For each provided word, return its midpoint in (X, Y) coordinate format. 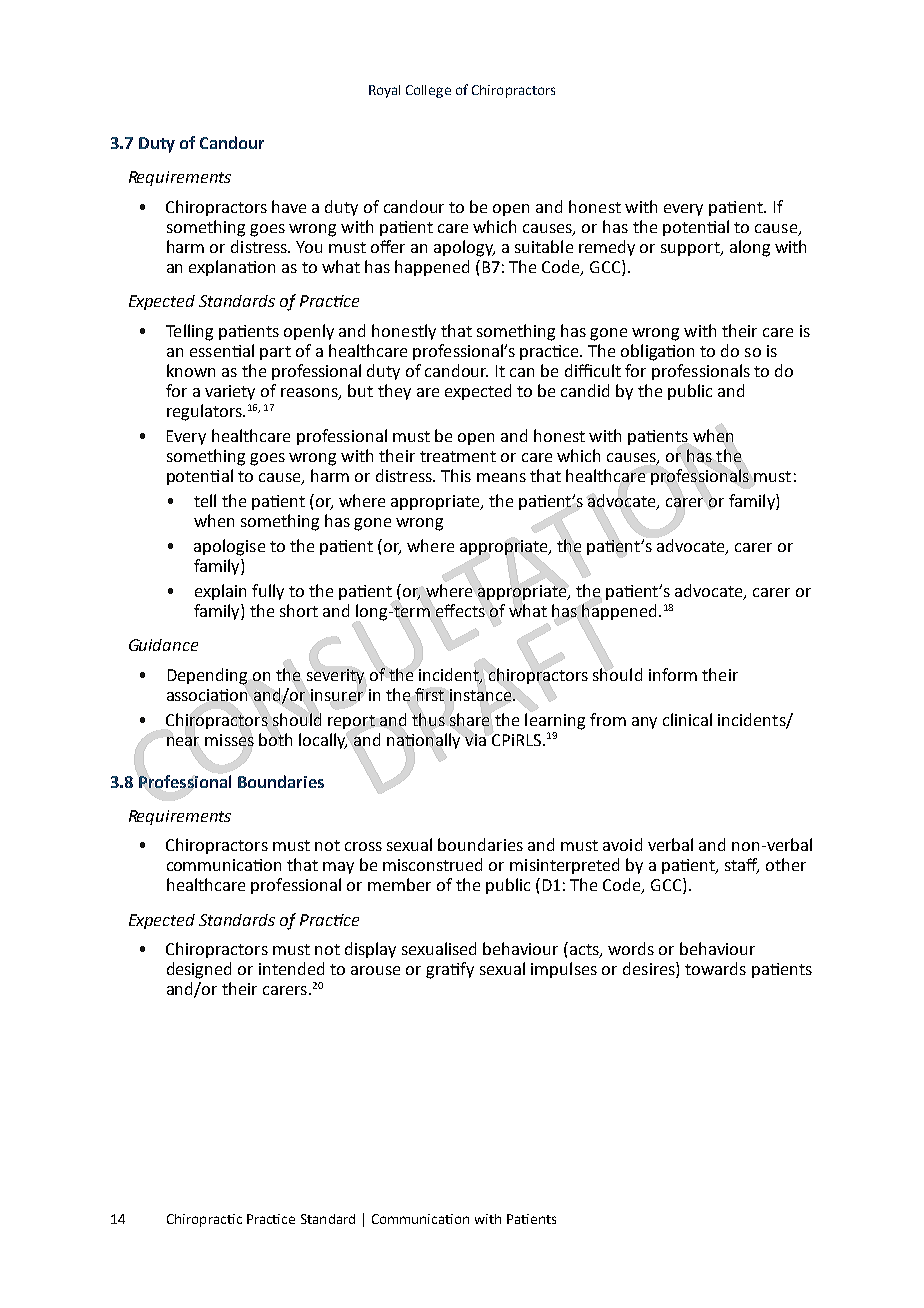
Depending (207, 676)
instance (480, 695)
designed (199, 970)
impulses (564, 970)
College (428, 91)
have (289, 206)
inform (673, 674)
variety (230, 392)
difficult (593, 370)
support (691, 249)
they (394, 392)
